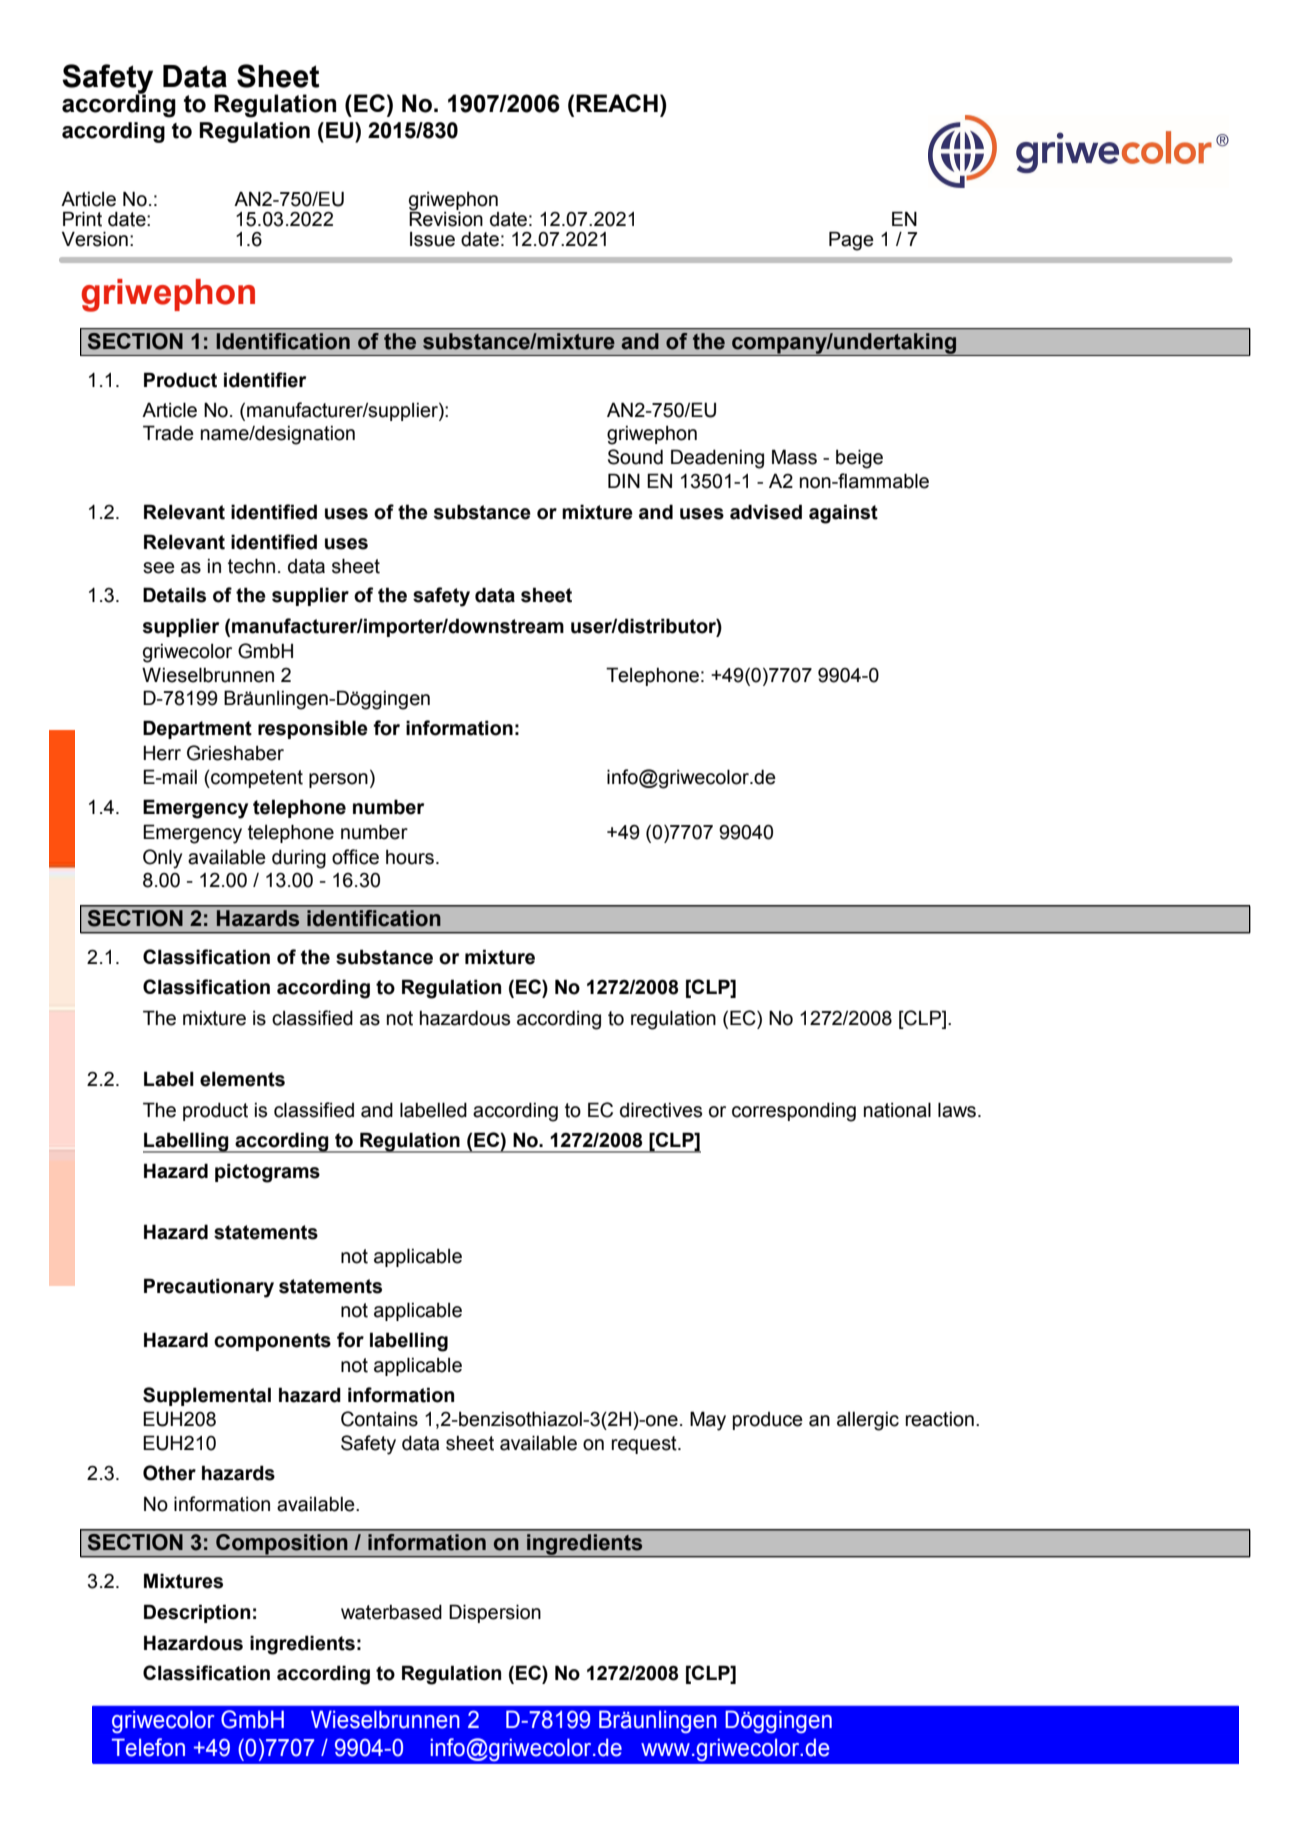 Image resolution: width=1305 pixels, height=1846 pixels. Describe the element at coordinates (410, 857) in the image. I see `hours` at that location.
